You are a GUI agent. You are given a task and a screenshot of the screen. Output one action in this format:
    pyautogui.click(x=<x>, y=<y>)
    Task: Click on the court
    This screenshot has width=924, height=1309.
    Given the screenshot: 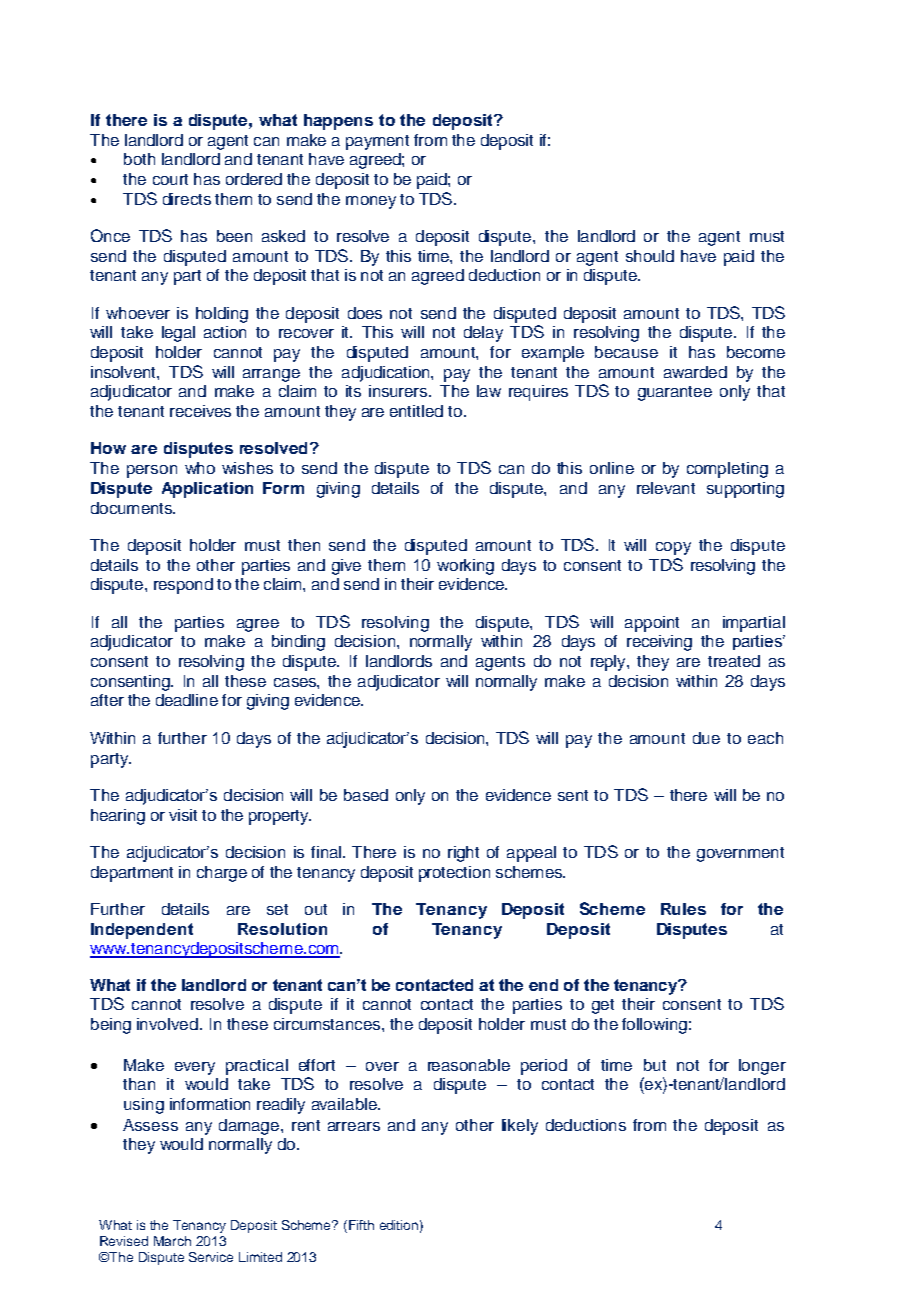 What is the action you would take?
    pyautogui.click(x=170, y=179)
